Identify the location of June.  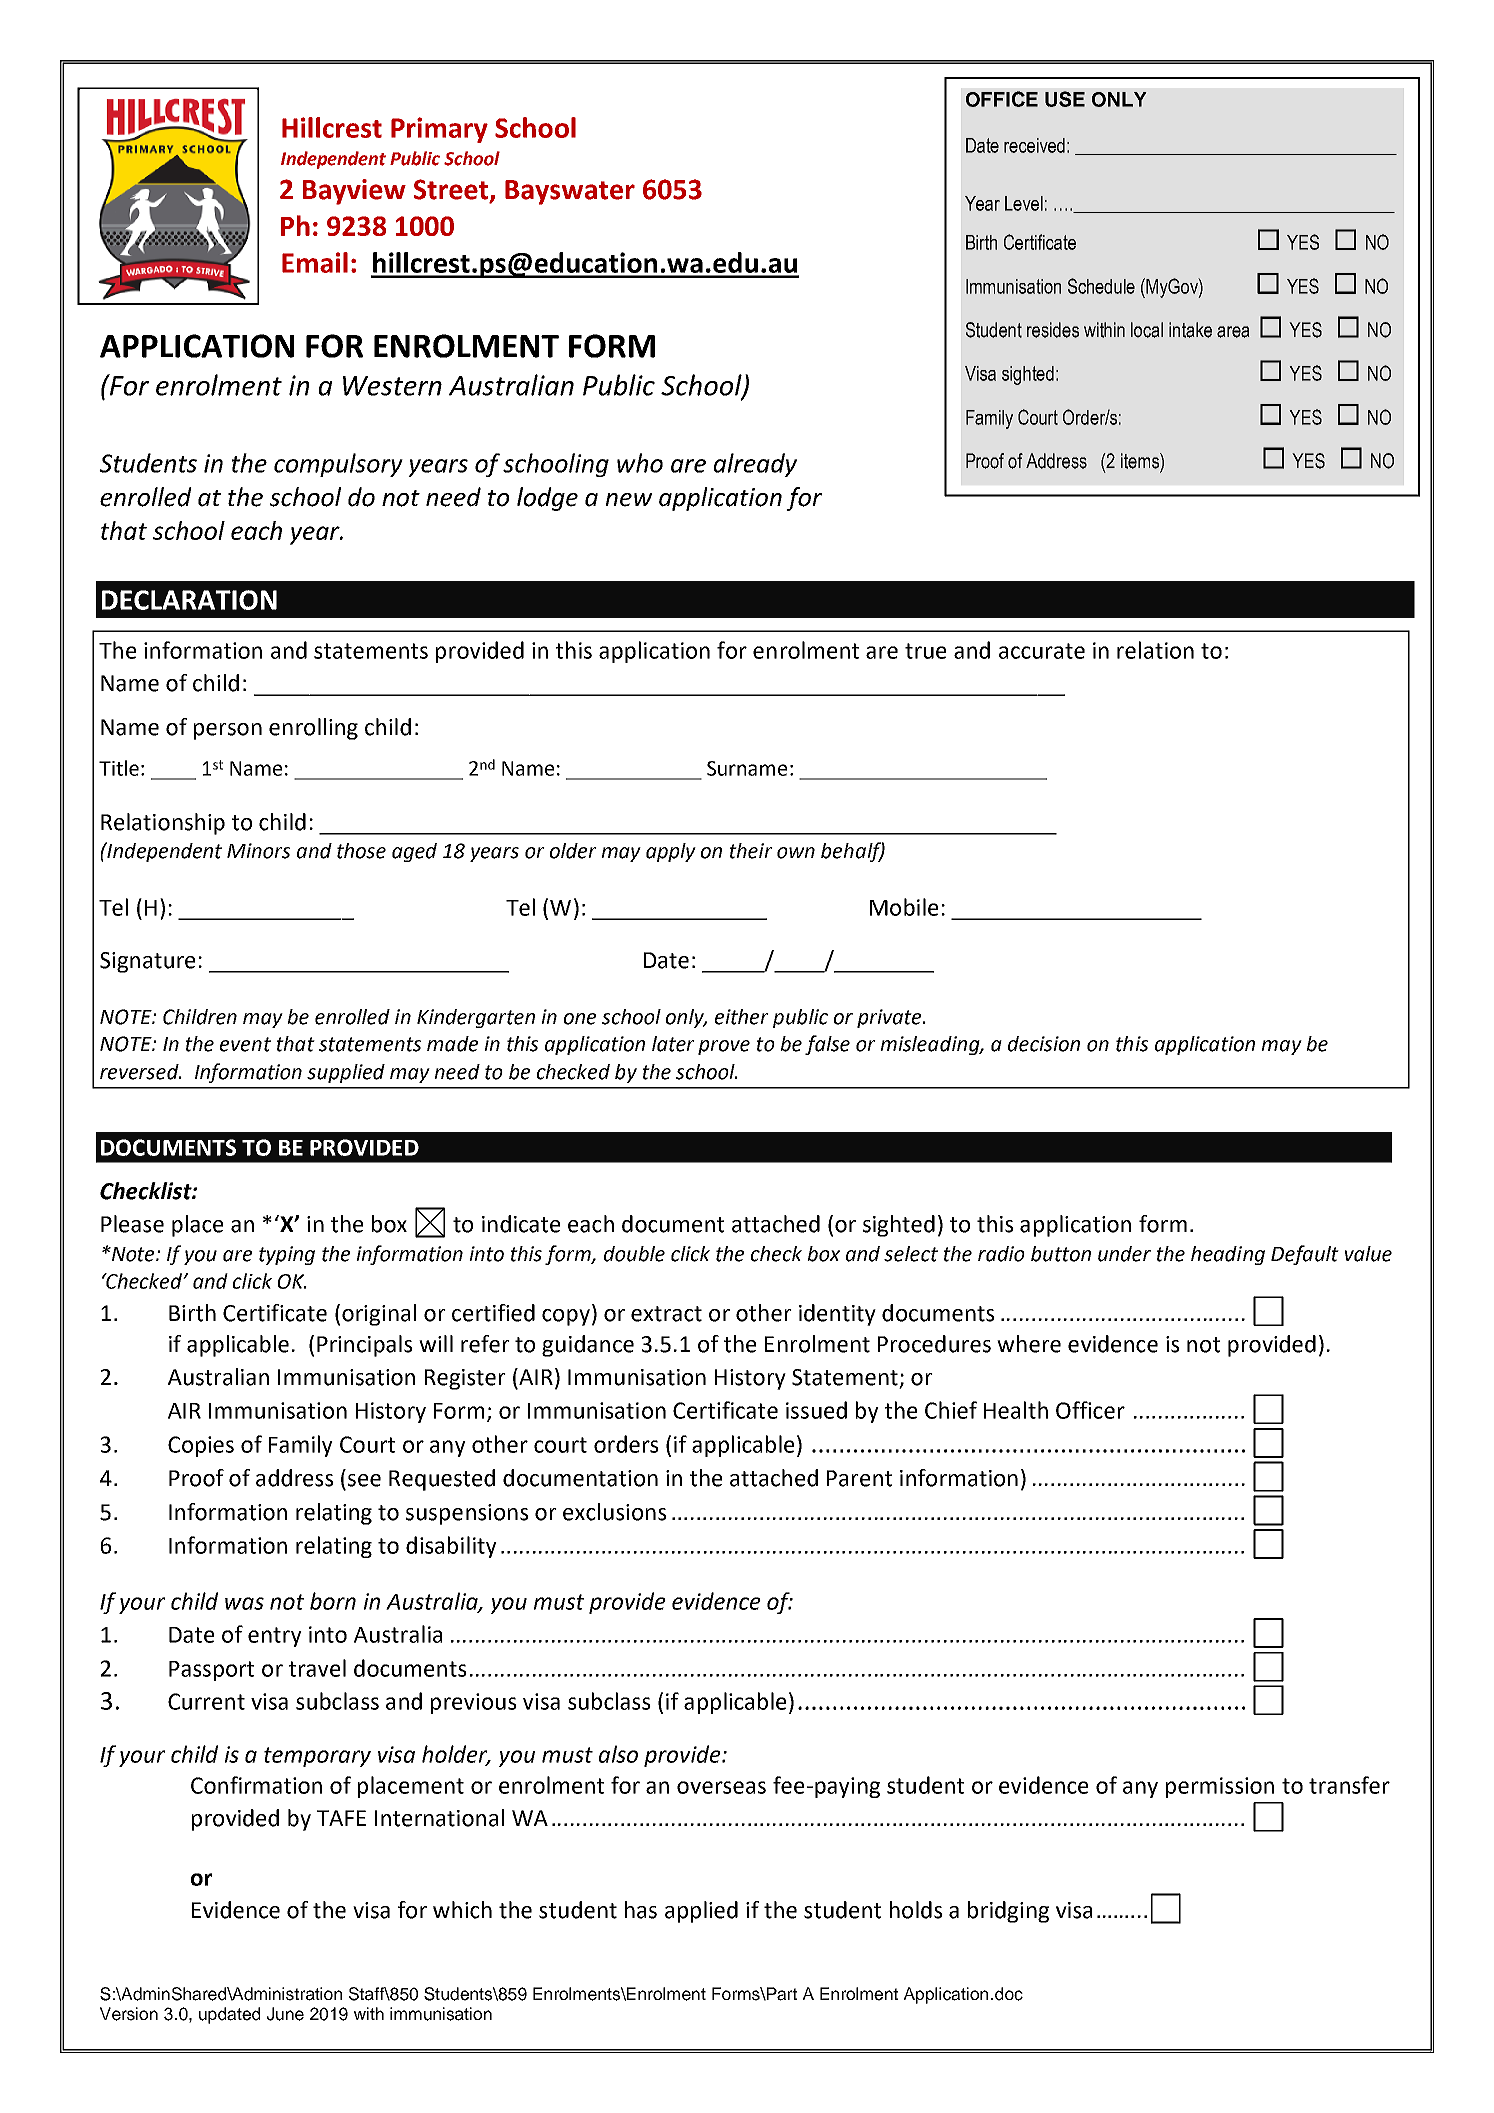
(285, 2014).
